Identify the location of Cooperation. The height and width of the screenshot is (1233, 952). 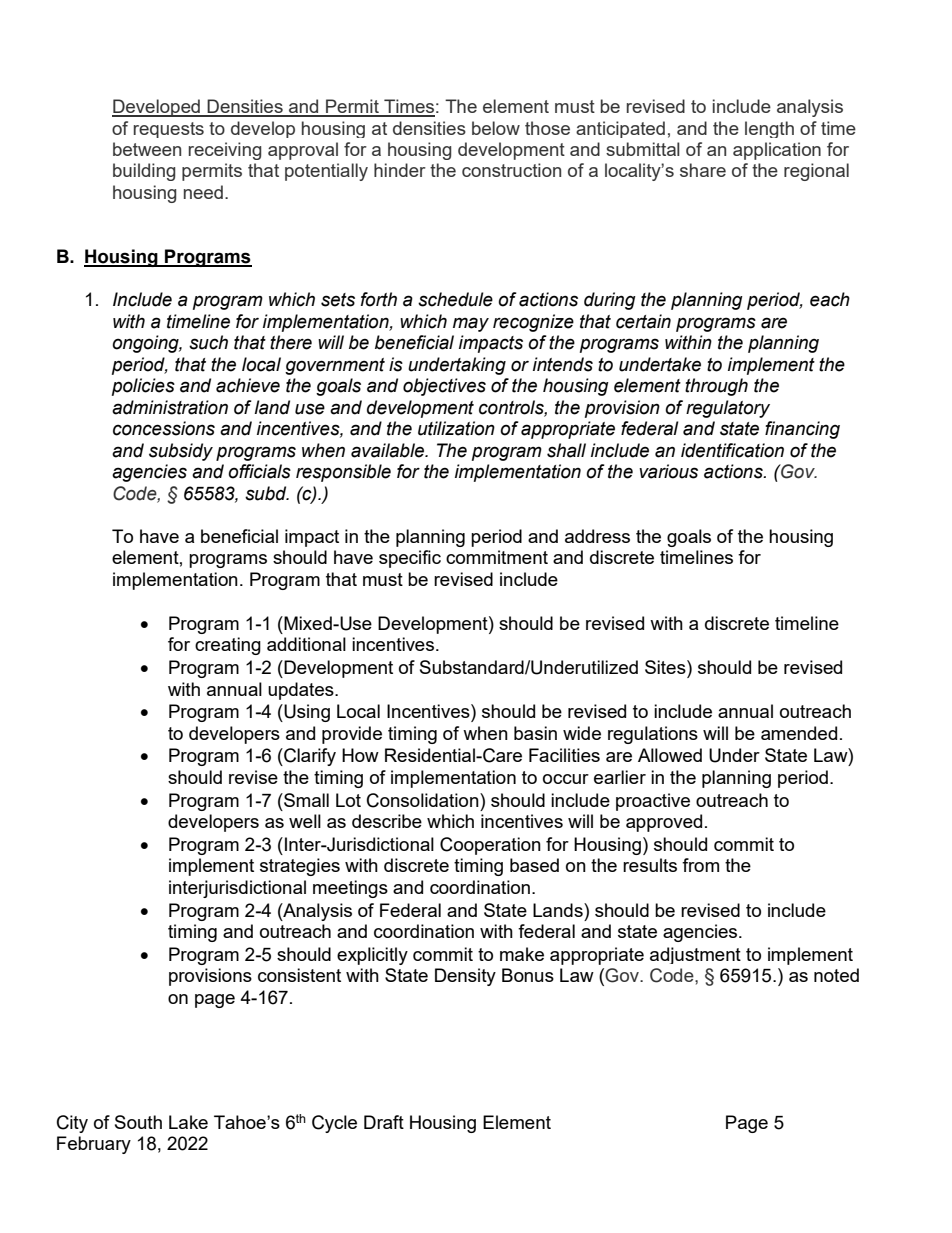
(490, 846).
